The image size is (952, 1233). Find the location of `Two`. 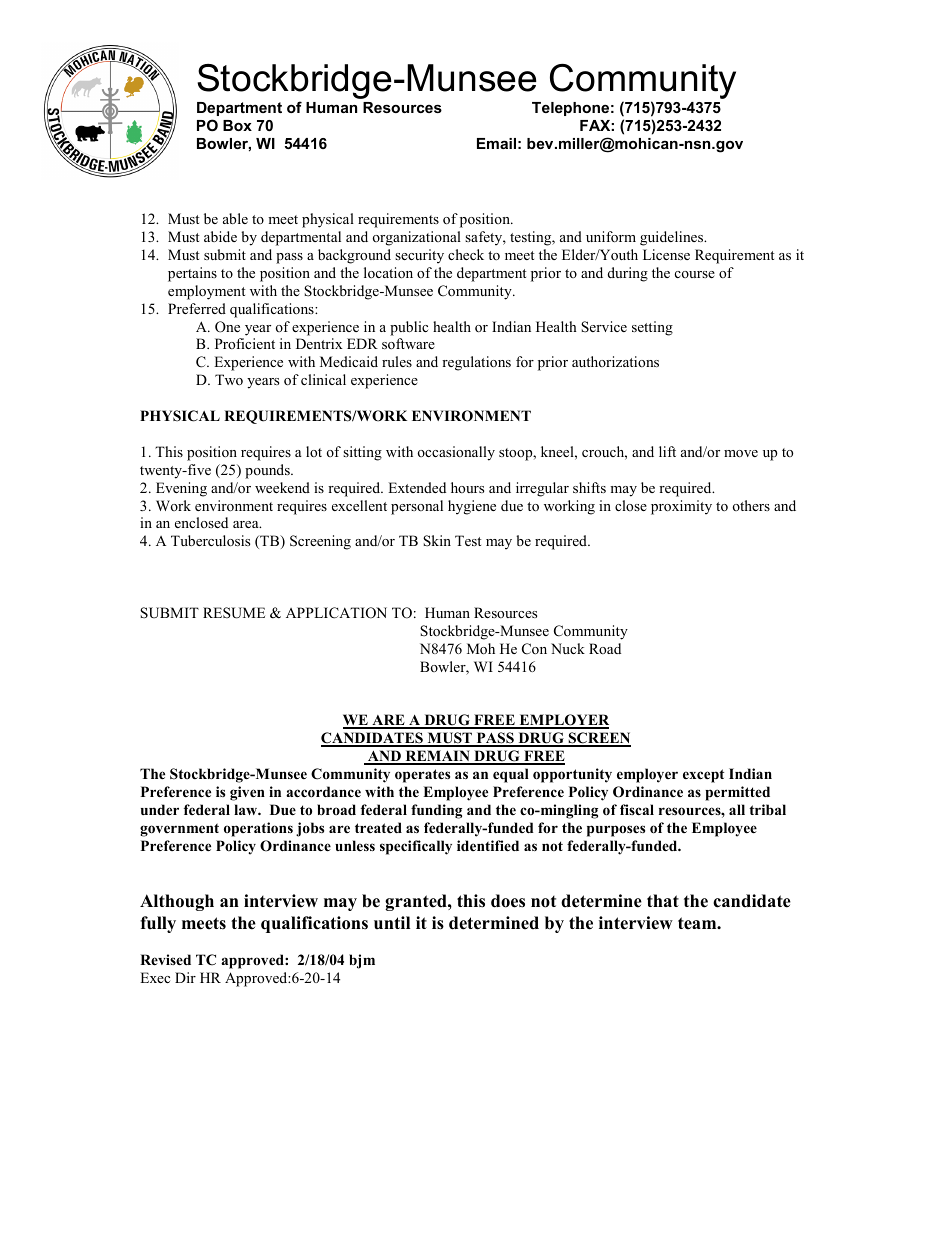

Two is located at coordinates (229, 379).
